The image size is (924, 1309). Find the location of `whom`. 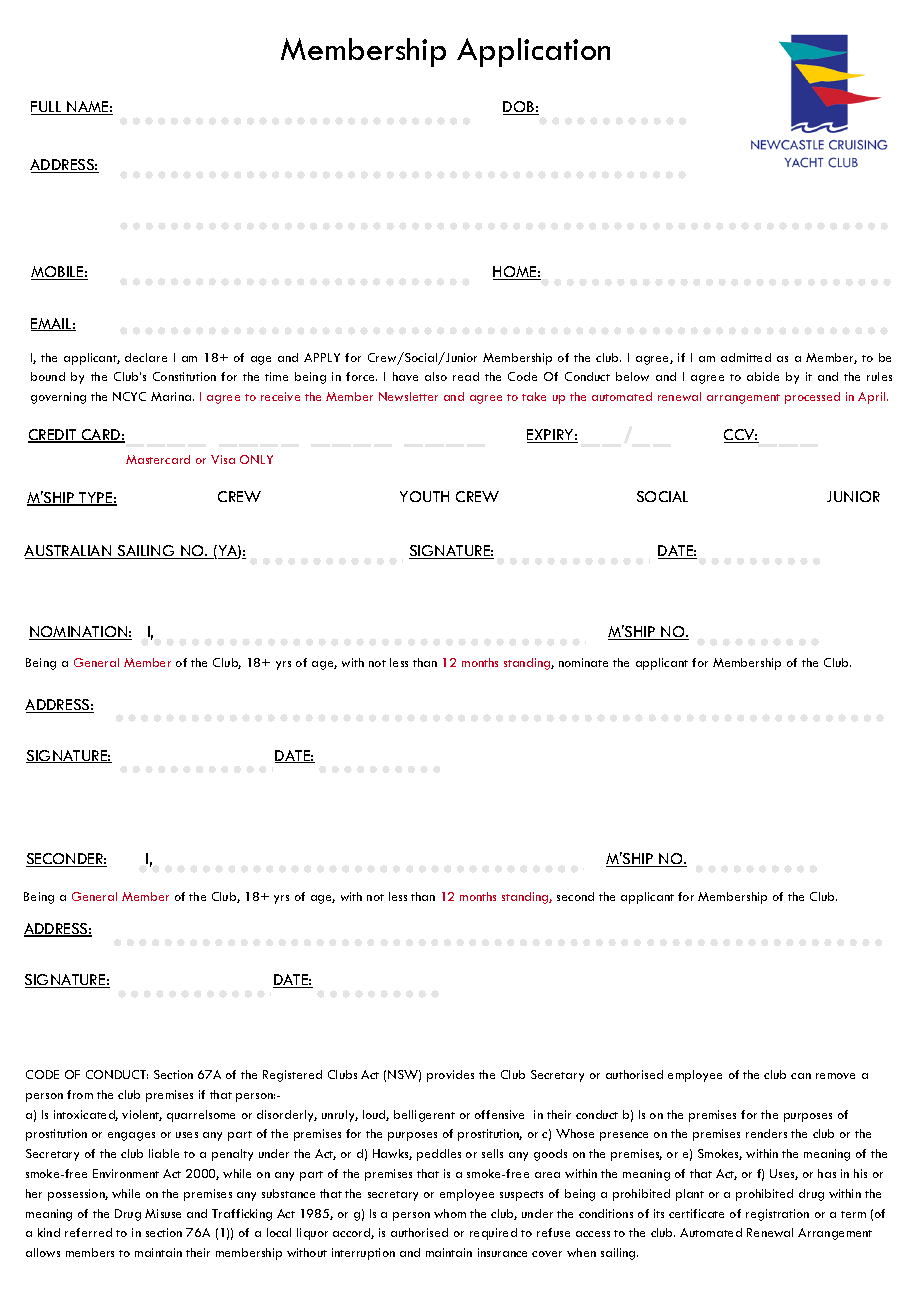

whom is located at coordinates (450, 1213).
